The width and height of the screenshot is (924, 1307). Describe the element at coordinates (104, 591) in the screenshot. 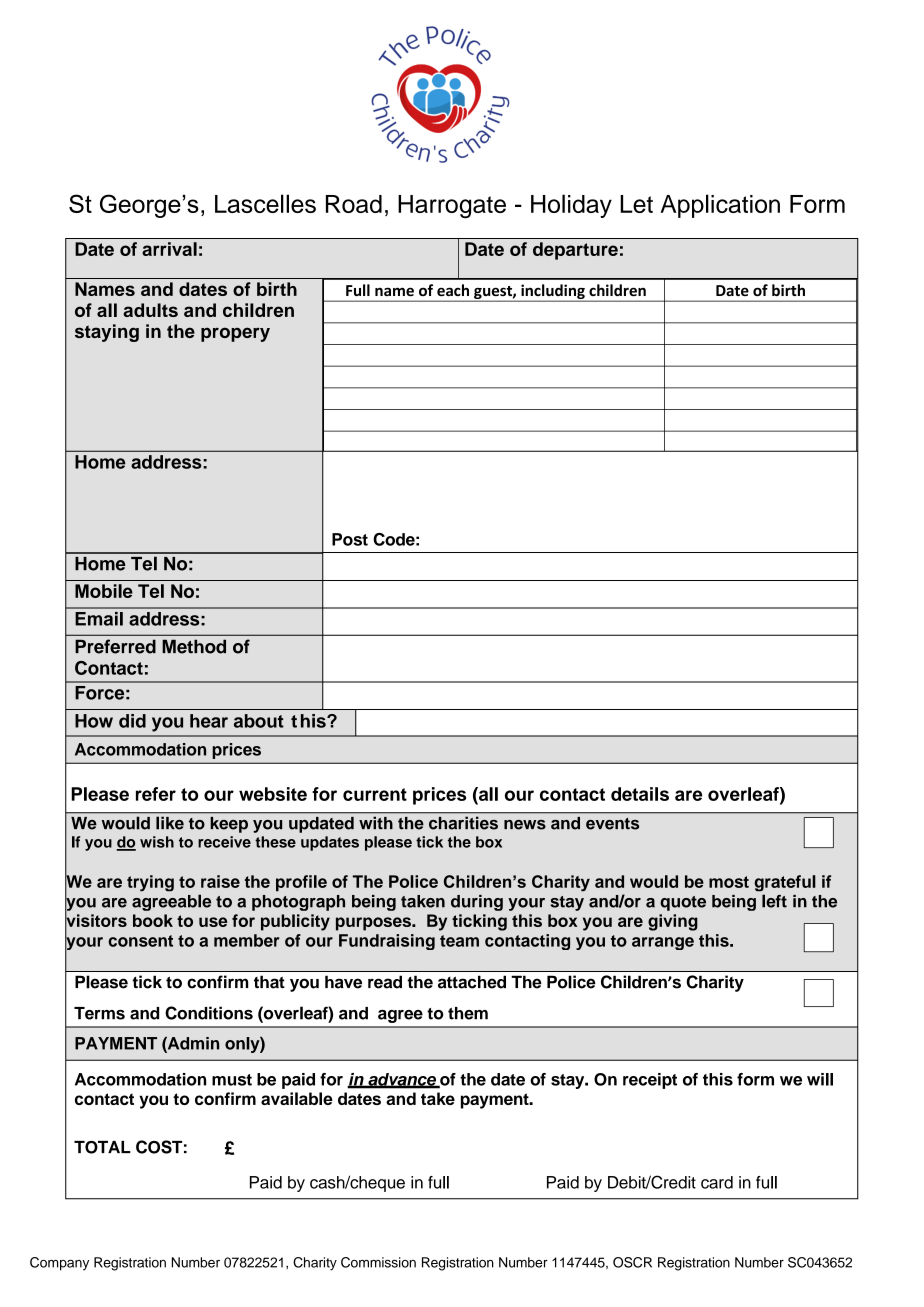

I see `Mobile` at that location.
